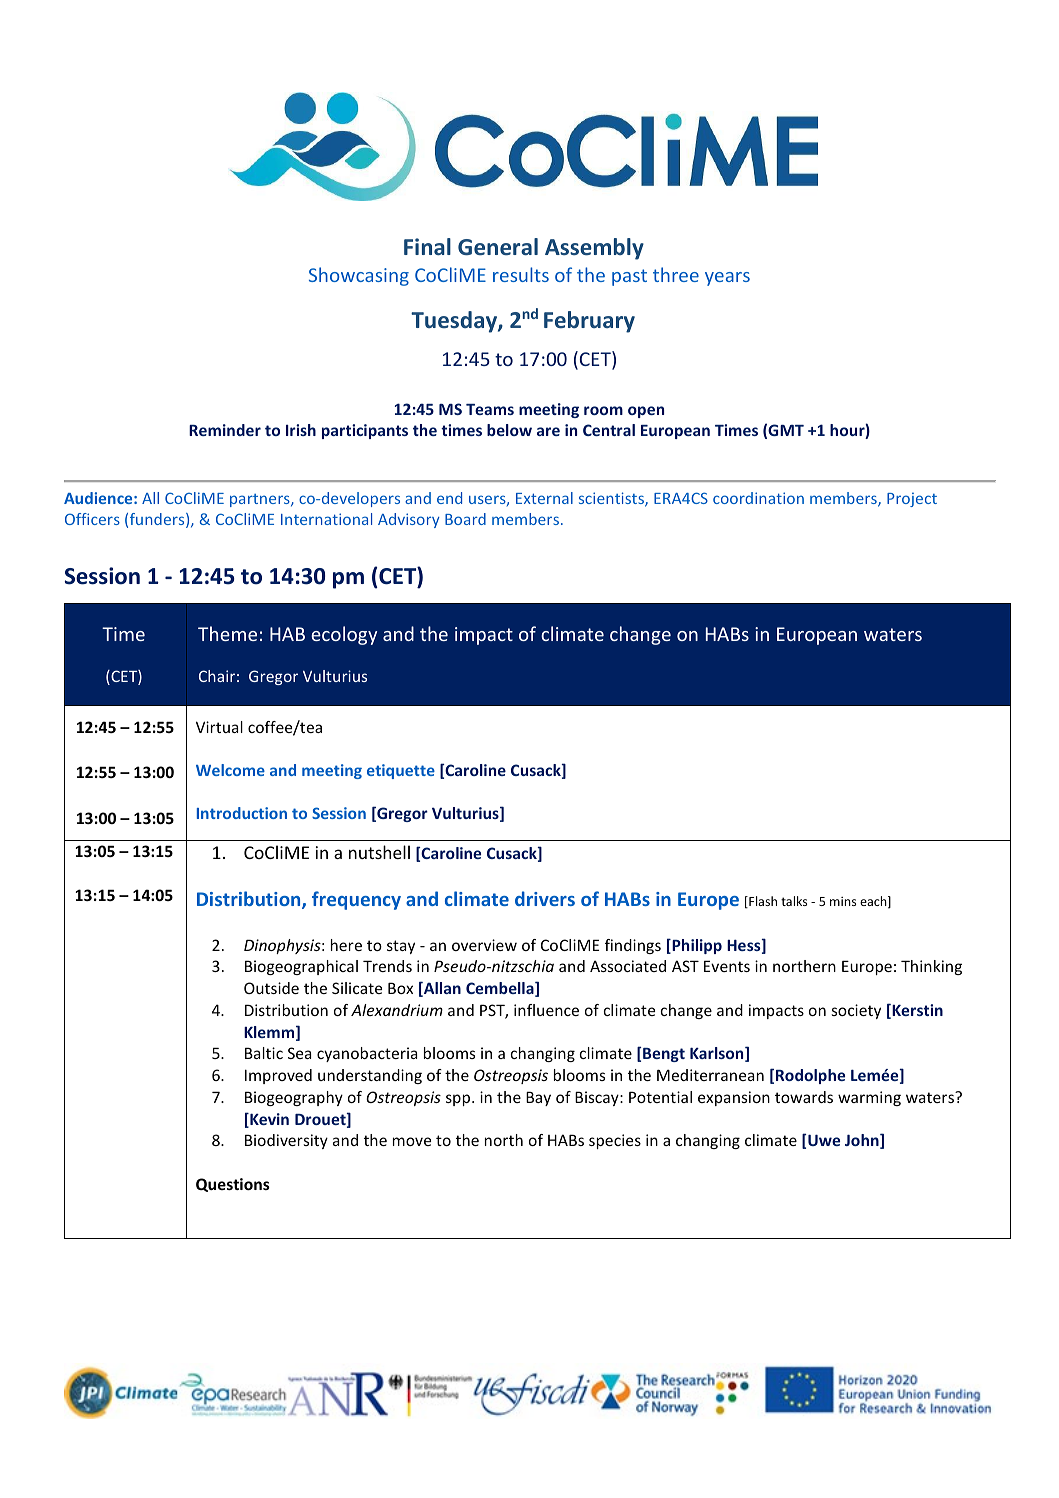  I want to click on mins, so click(843, 901).
